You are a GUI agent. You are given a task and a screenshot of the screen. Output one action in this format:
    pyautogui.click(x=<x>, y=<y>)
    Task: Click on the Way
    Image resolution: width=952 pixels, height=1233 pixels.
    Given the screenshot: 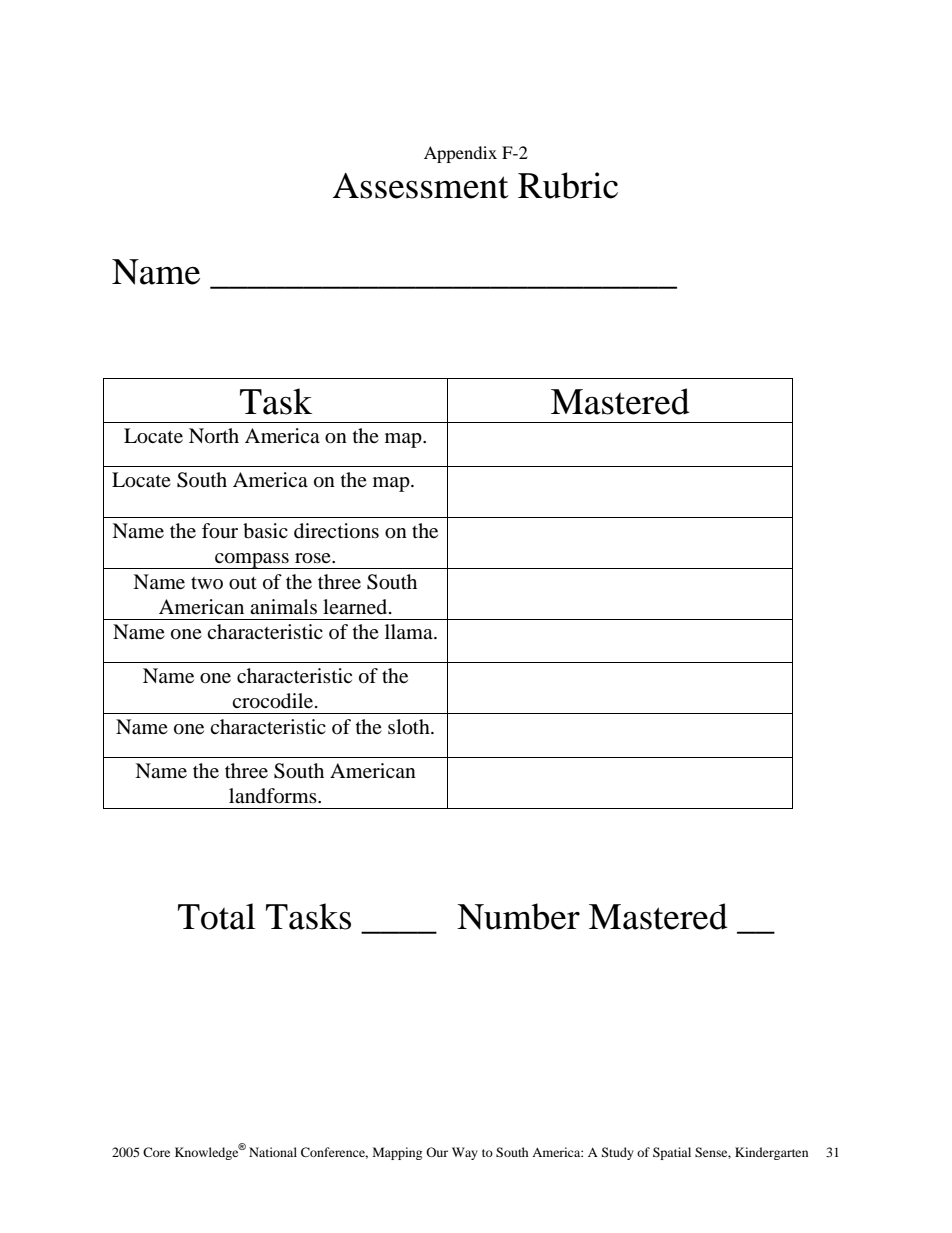 What is the action you would take?
    pyautogui.click(x=465, y=1153)
